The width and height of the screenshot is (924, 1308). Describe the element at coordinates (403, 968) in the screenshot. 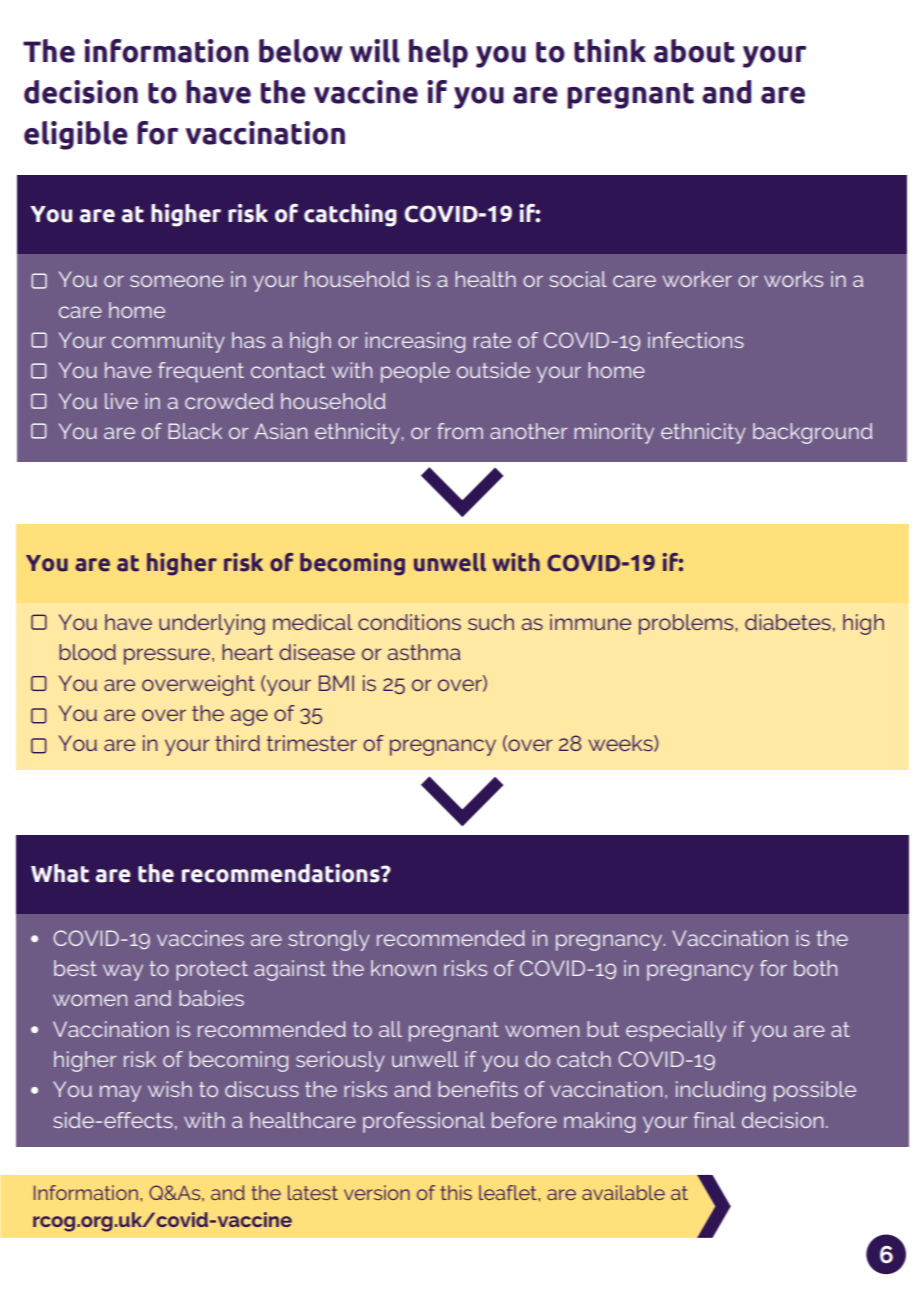

I see `known` at that location.
